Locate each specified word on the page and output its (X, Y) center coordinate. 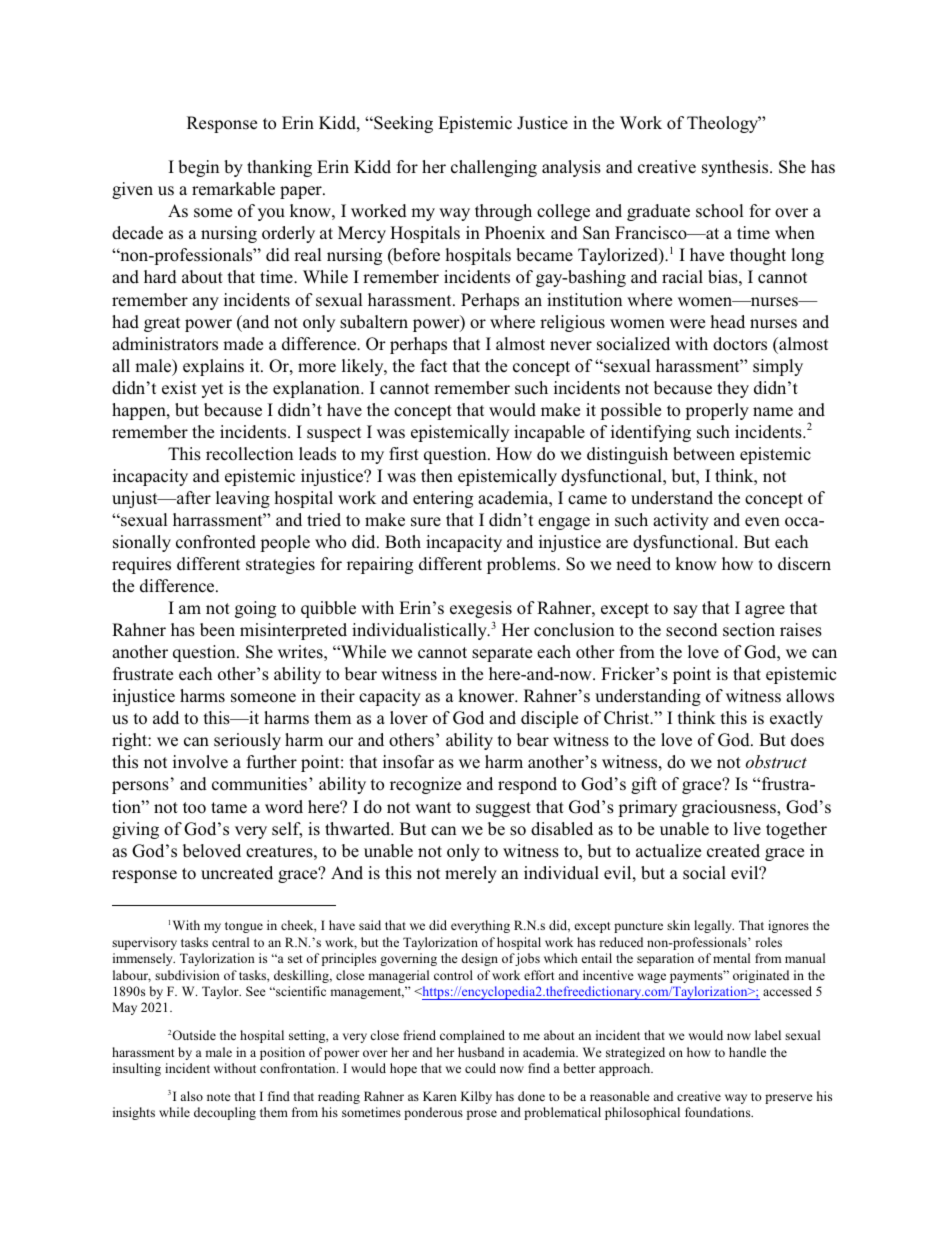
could (480, 1068)
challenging (494, 168)
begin (198, 168)
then (437, 476)
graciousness (730, 808)
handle (747, 1052)
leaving (243, 499)
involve (200, 762)
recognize (425, 785)
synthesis (736, 168)
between (704, 454)
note (219, 1097)
